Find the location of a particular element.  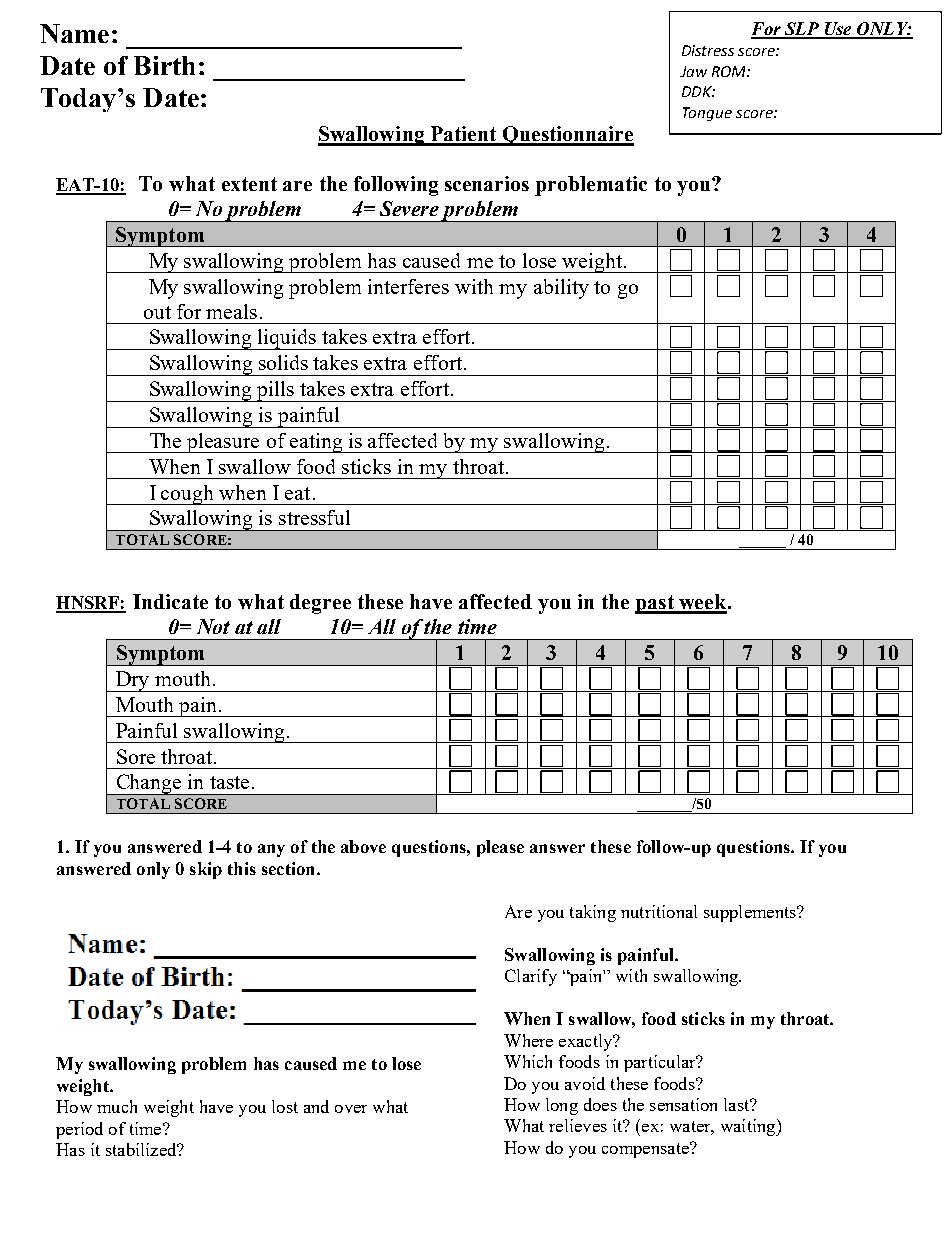

eating is located at coordinates (316, 443).
